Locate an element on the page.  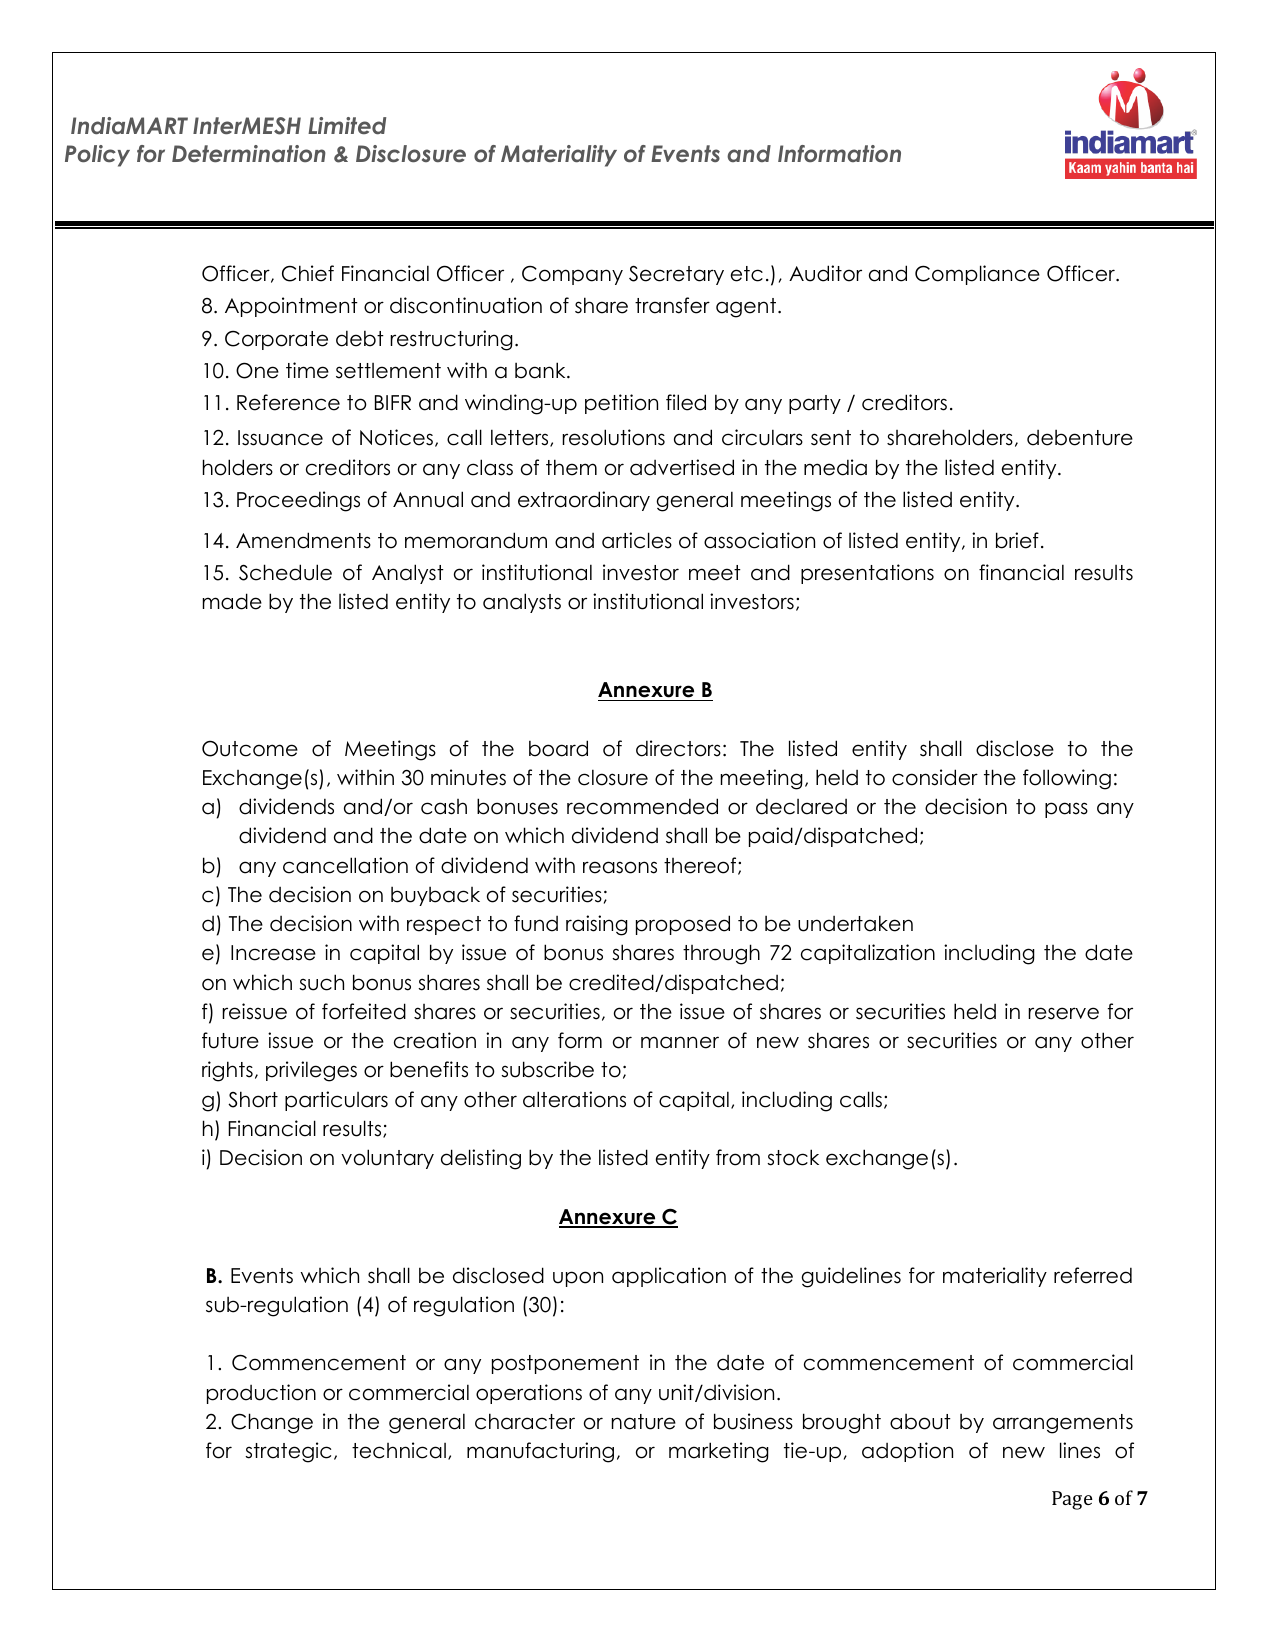
Short is located at coordinates (253, 1099).
